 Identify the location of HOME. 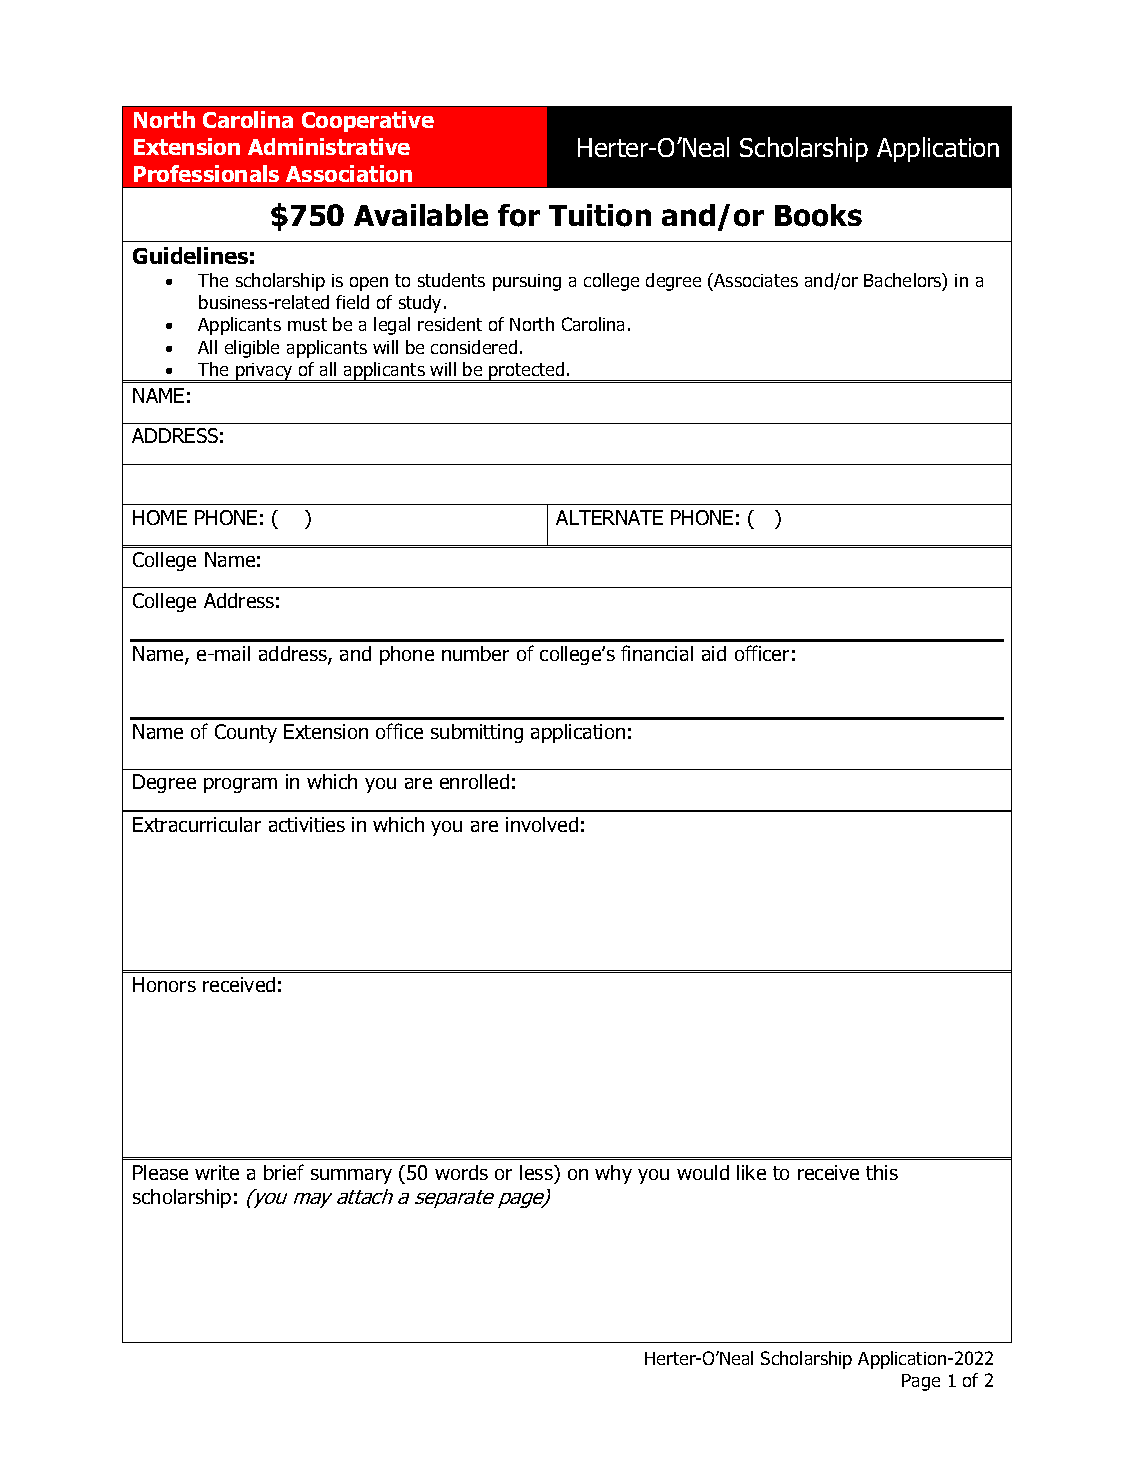
(160, 517).
